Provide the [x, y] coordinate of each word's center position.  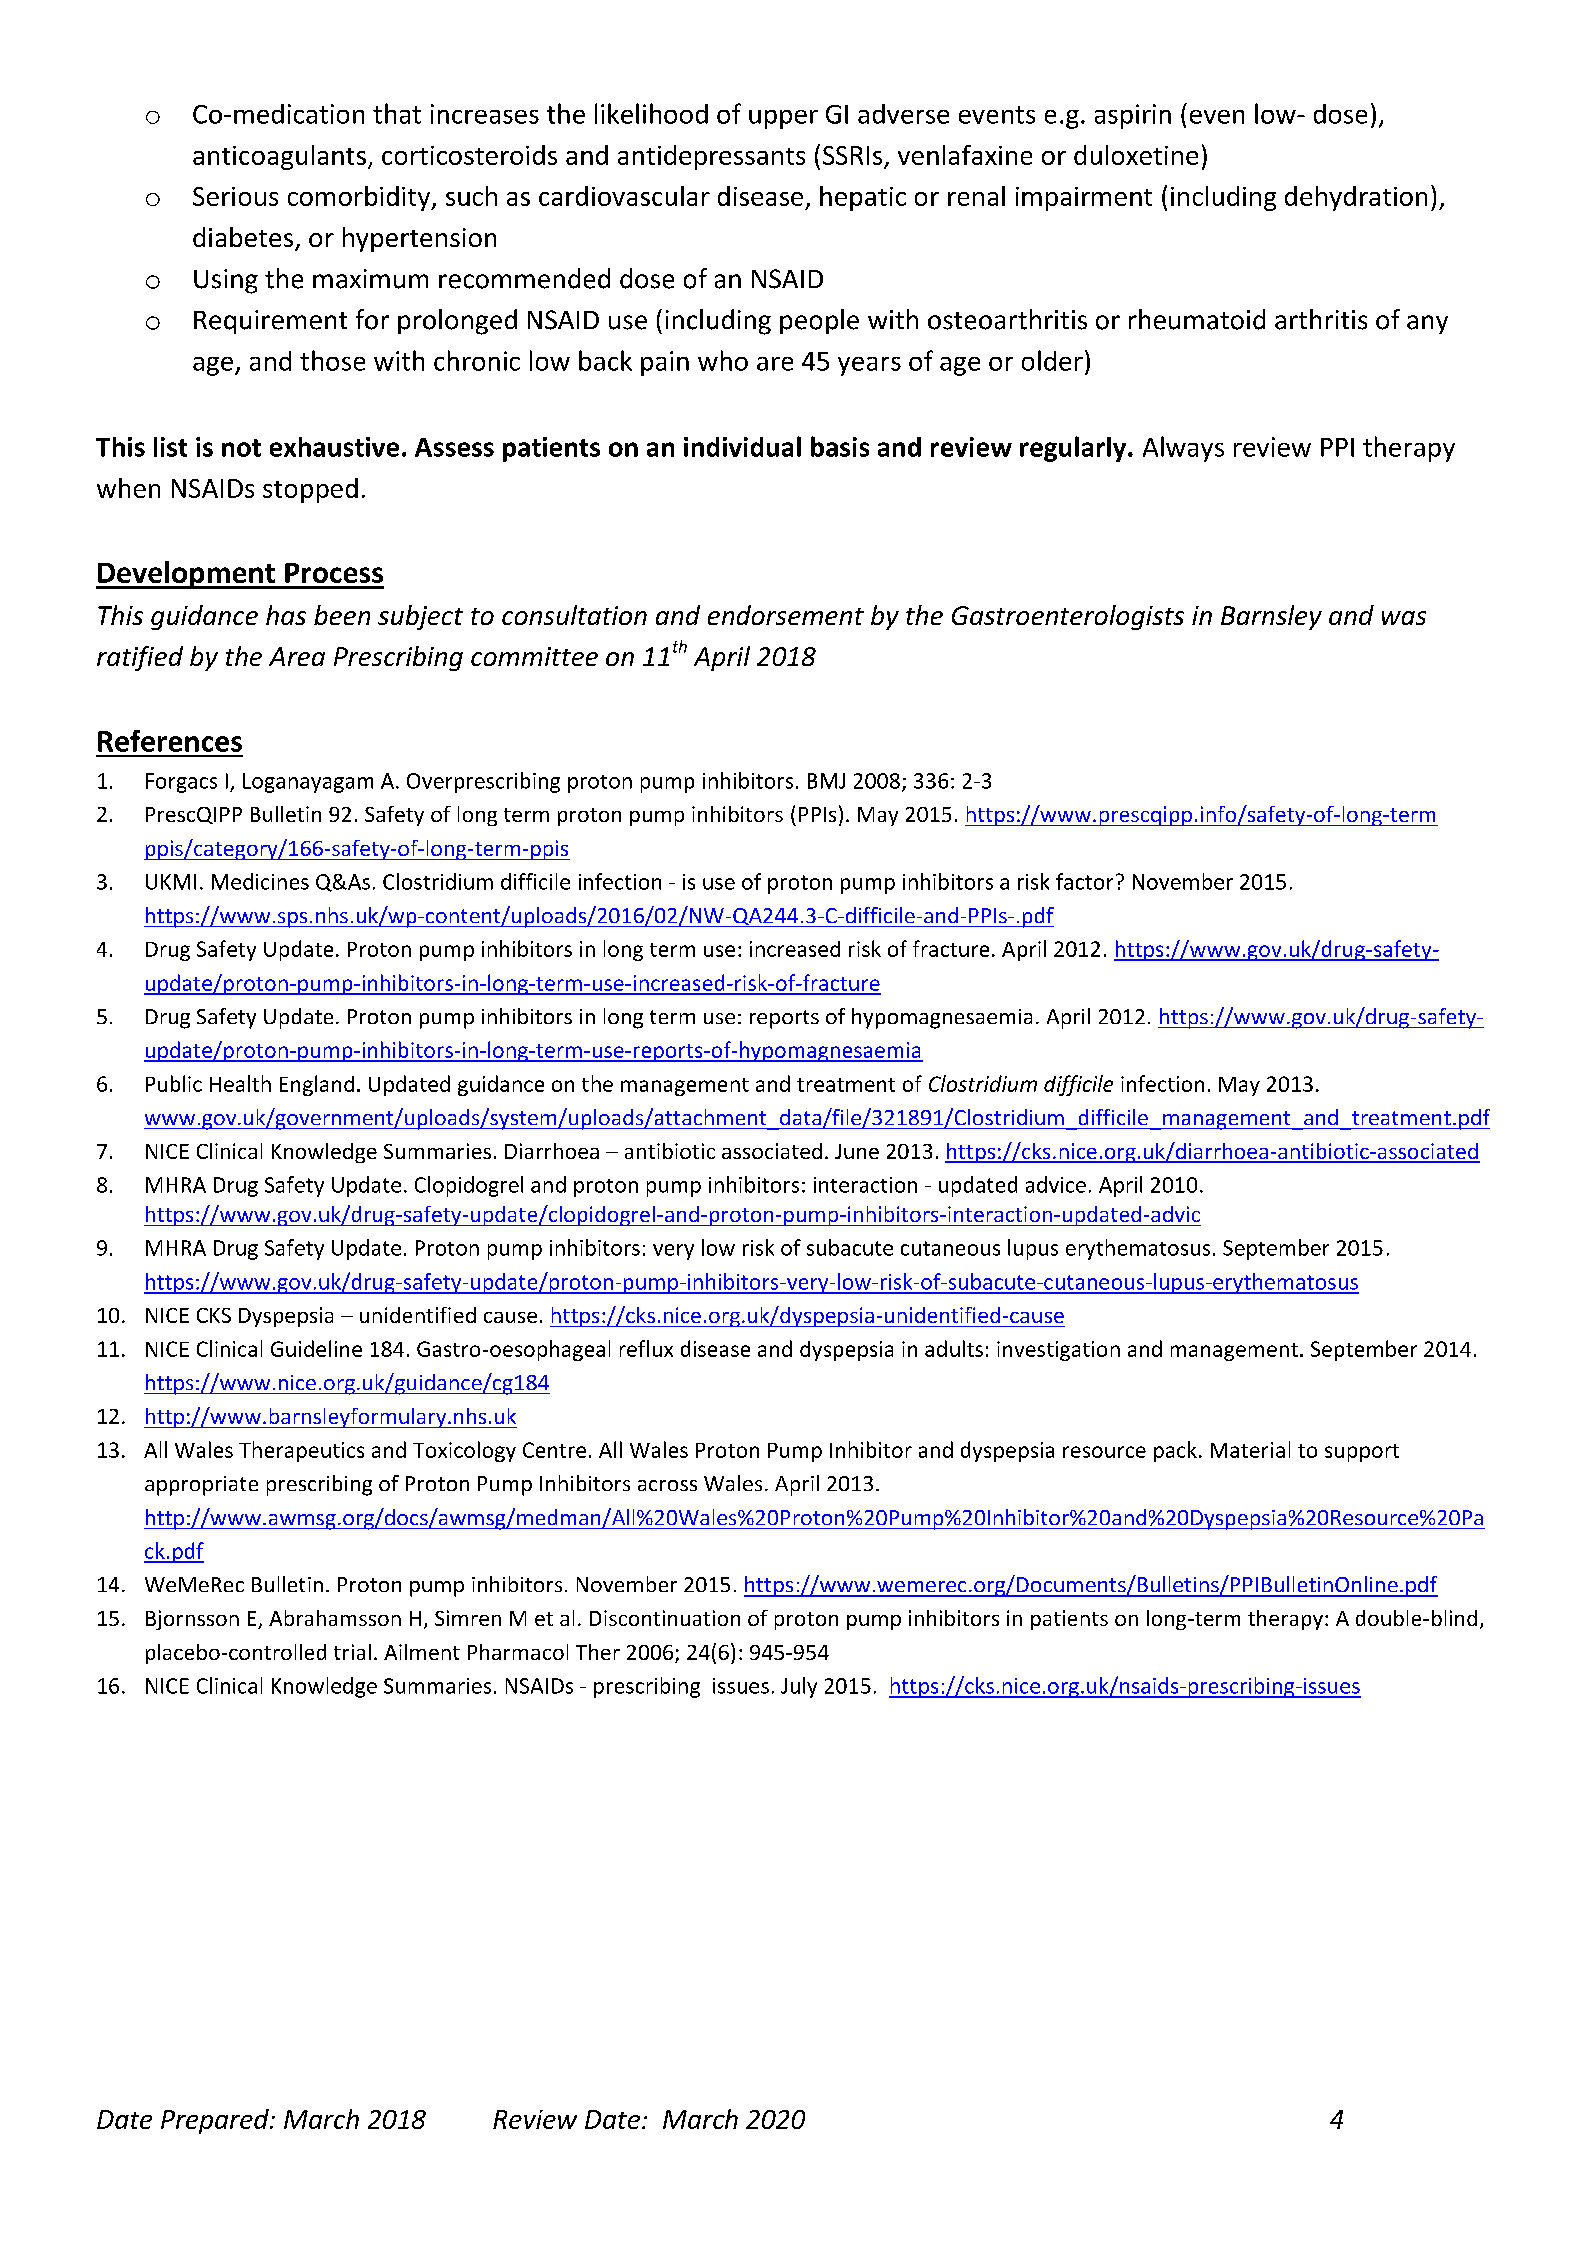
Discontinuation [665, 1618]
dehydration [1356, 198]
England [317, 1085]
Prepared [216, 2121]
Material [1250, 1449]
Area [297, 656]
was [1404, 618]
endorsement [786, 615]
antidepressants [711, 157]
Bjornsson [192, 1620]
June [857, 1151]
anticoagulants [279, 157]
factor [1084, 881]
